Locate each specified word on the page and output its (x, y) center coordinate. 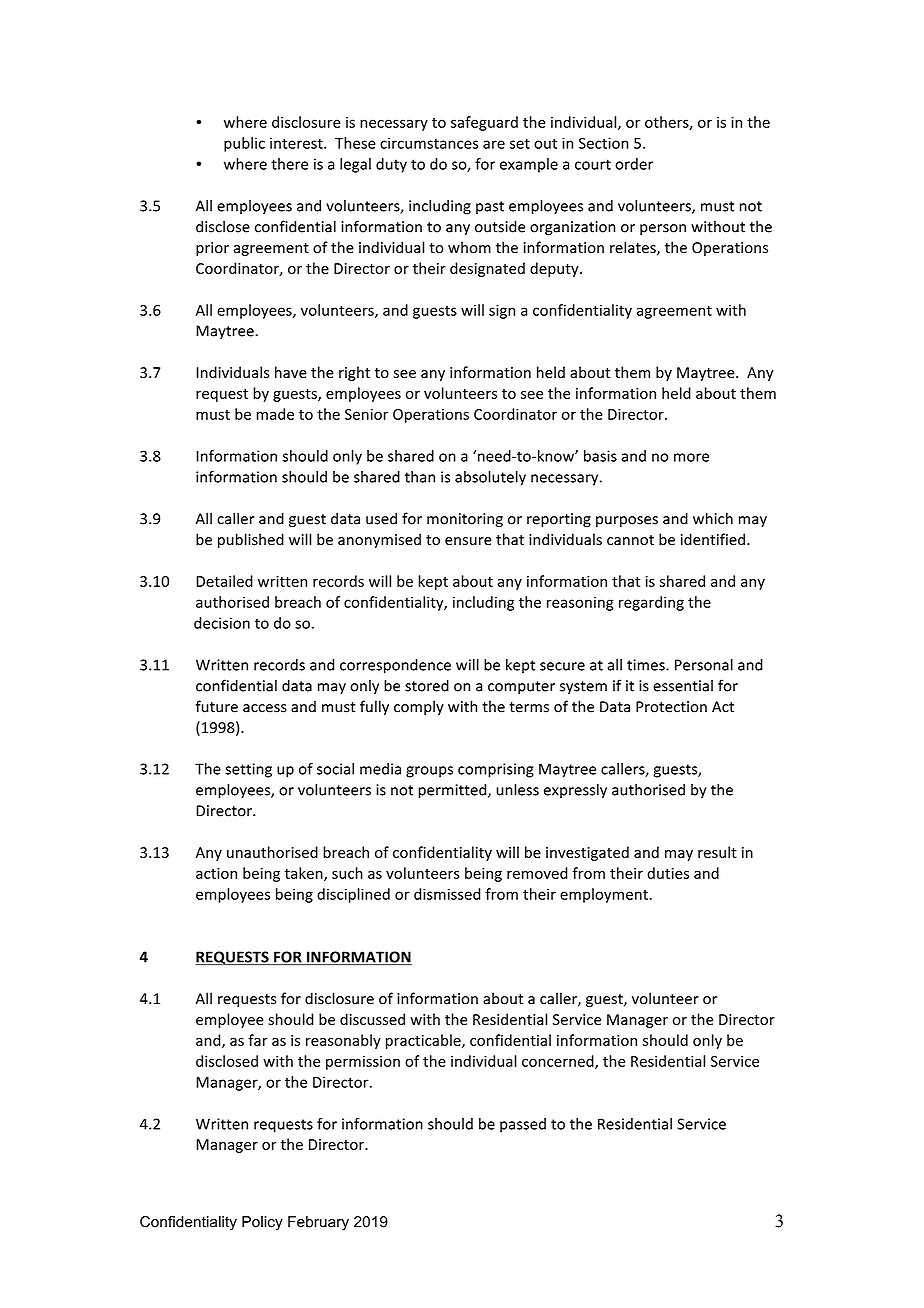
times (647, 665)
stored (427, 686)
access (265, 708)
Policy (262, 1223)
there (289, 164)
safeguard (484, 123)
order (634, 164)
